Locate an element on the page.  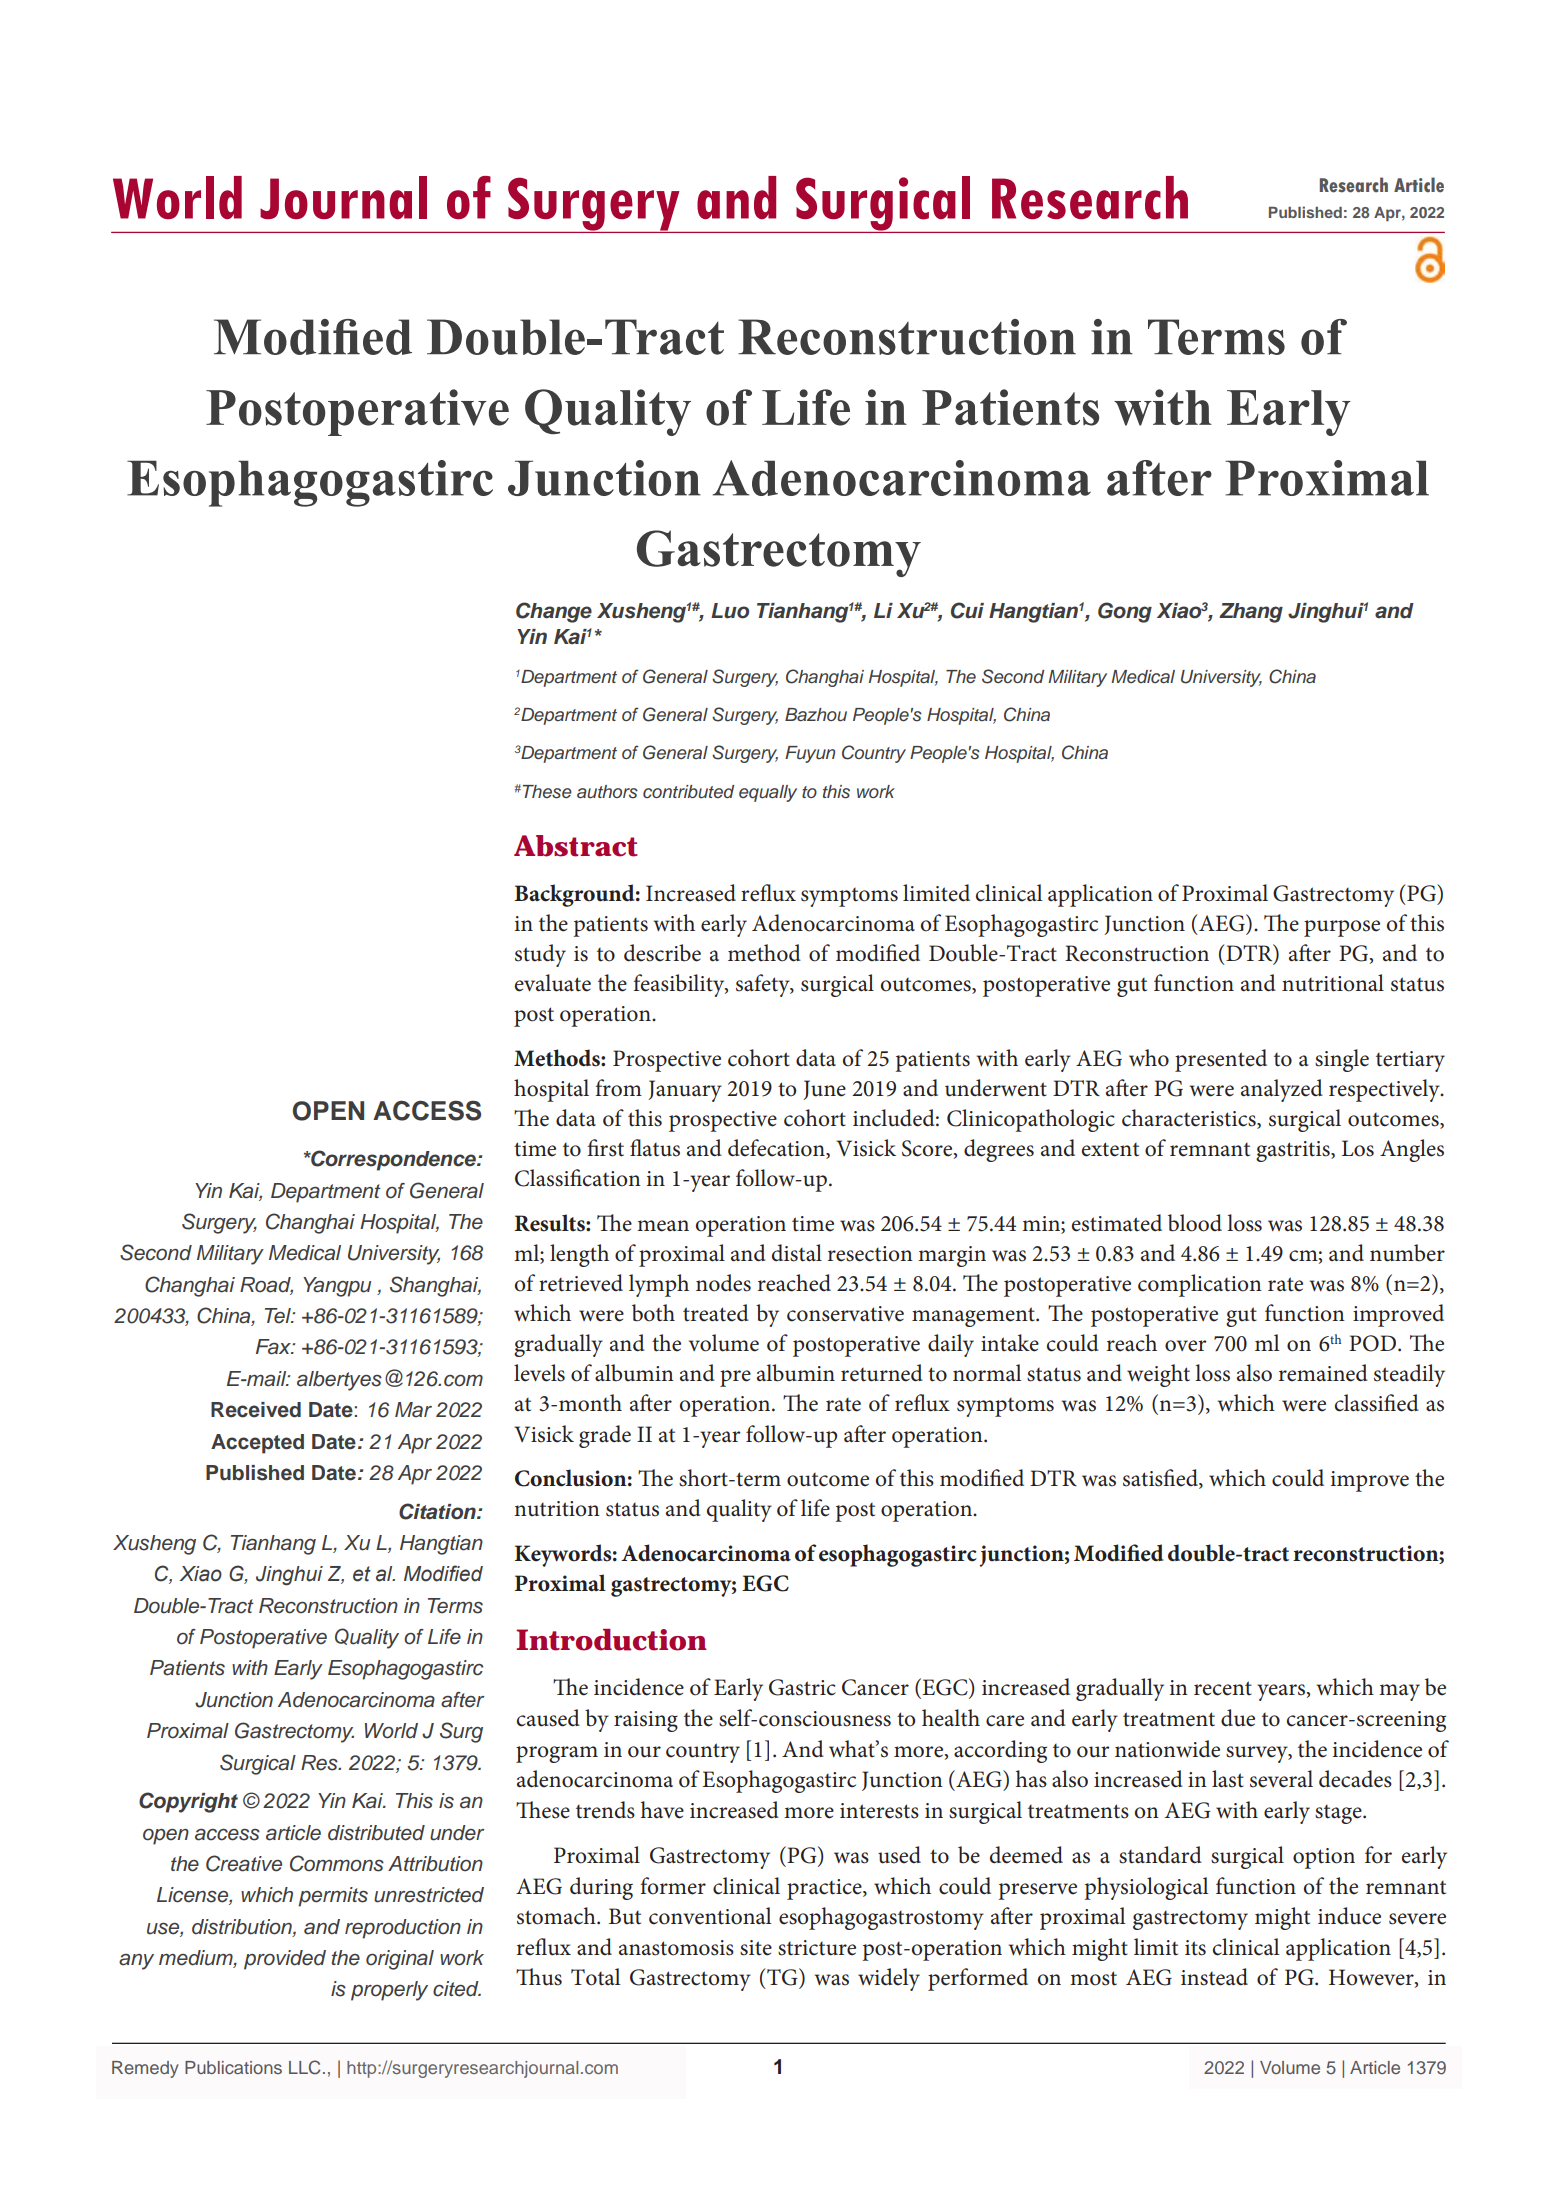
Luo is located at coordinates (730, 611).
